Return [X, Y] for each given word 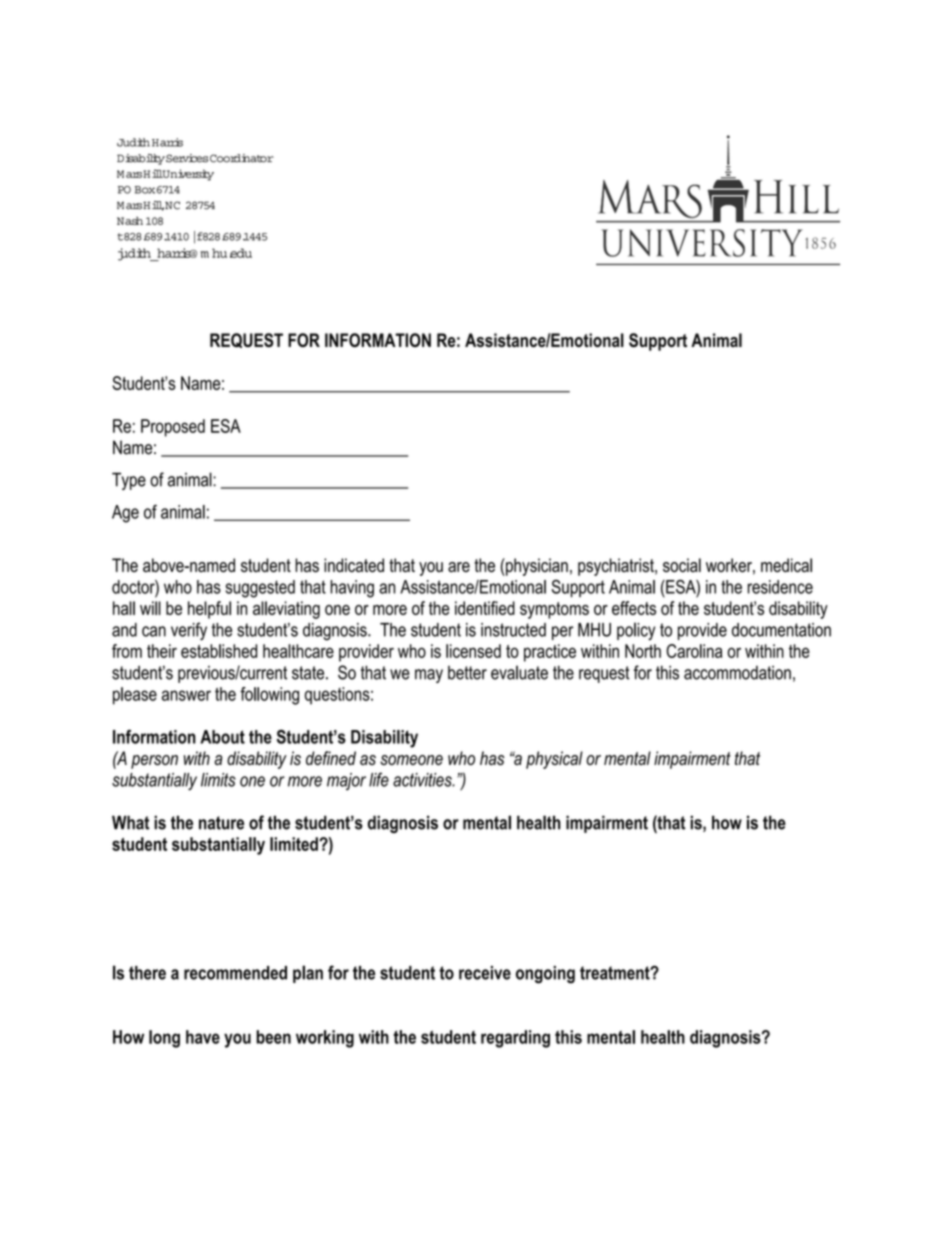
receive [485, 973]
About [222, 737]
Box [146, 190]
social [682, 565]
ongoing [545, 975]
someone [411, 760]
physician [536, 567]
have [203, 1037]
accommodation [737, 673]
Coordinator [242, 158]
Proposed [173, 428]
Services [187, 158]
